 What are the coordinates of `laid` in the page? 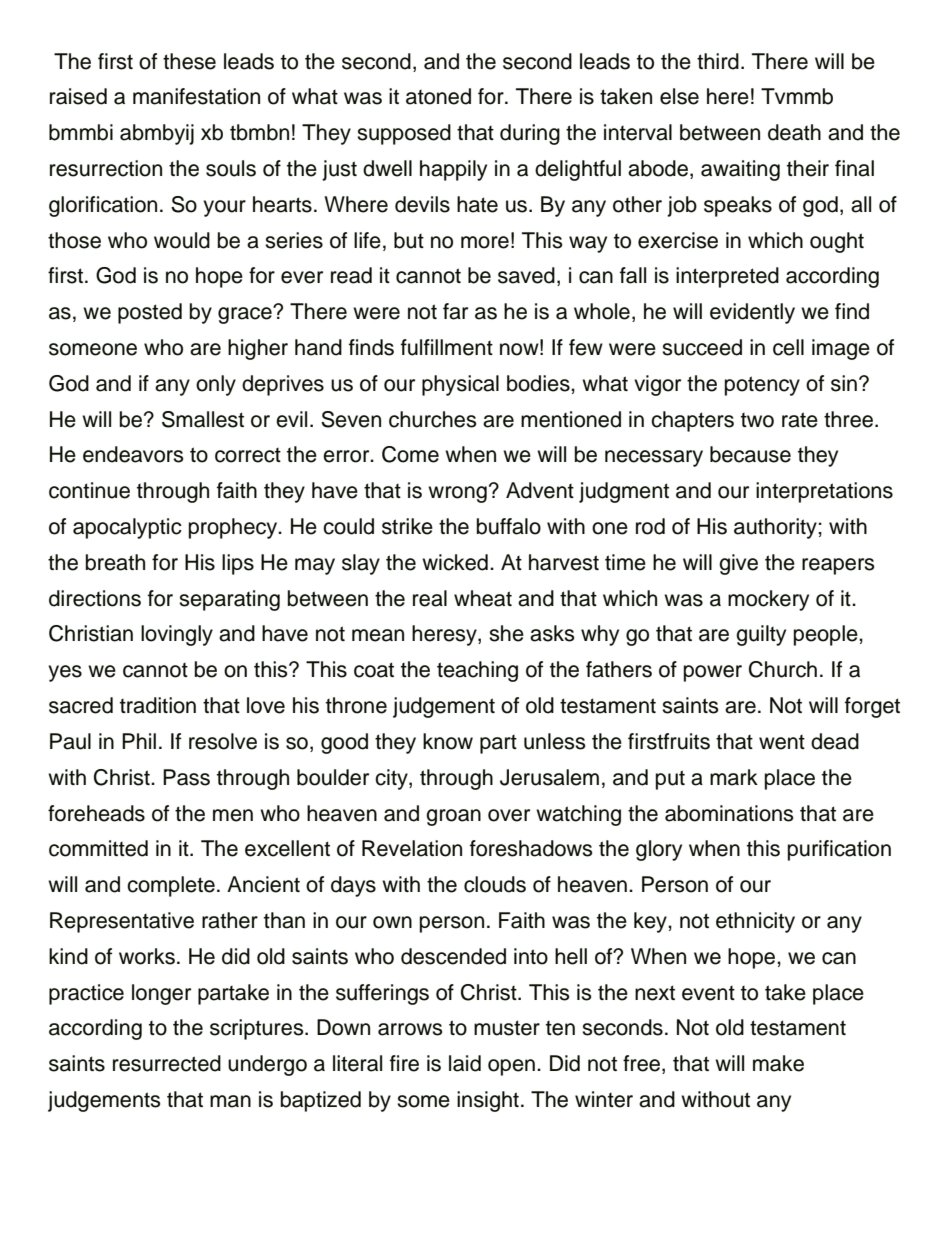 It's located at (465, 1063).
